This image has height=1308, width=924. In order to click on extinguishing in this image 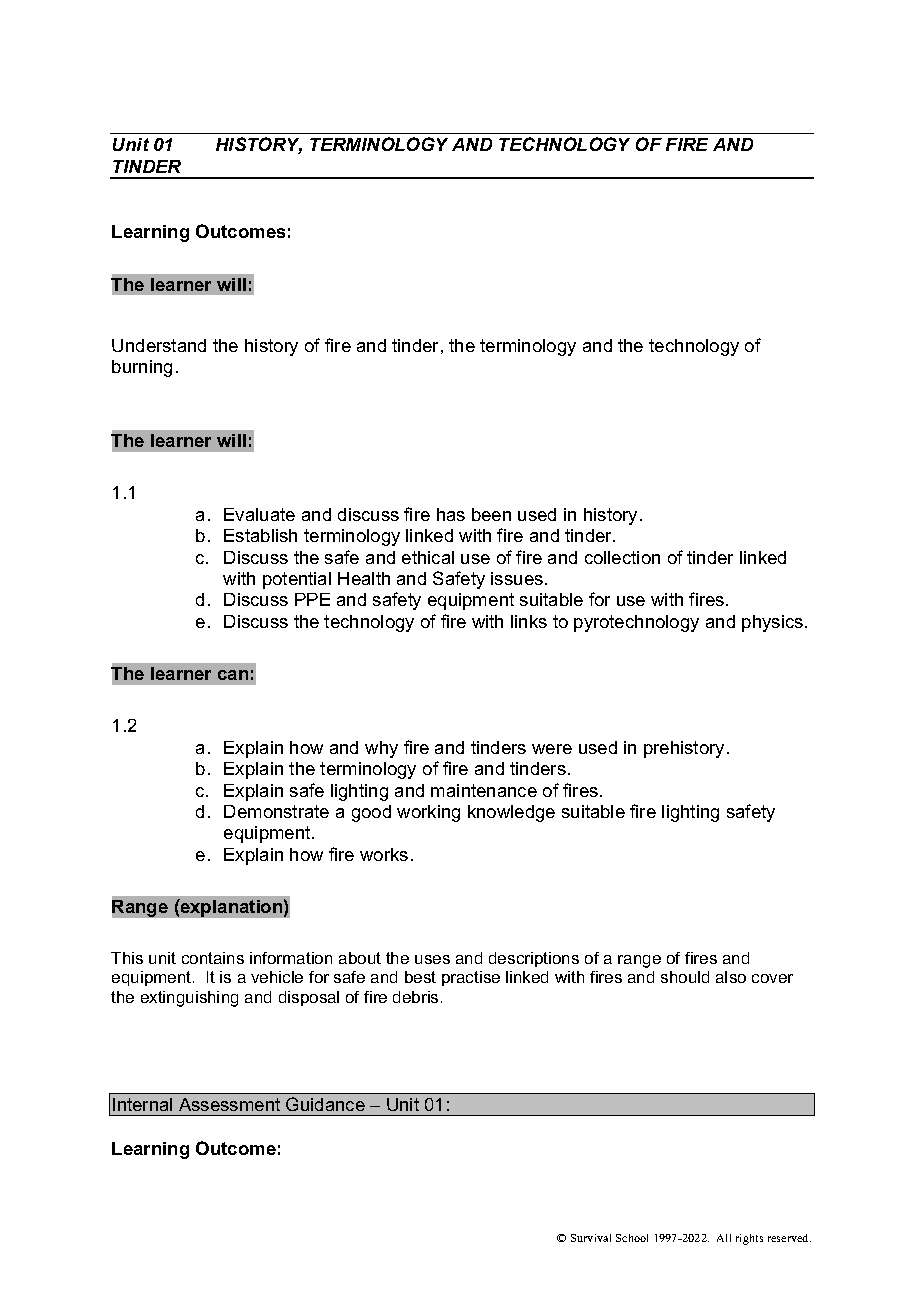, I will do `click(189, 999)`.
